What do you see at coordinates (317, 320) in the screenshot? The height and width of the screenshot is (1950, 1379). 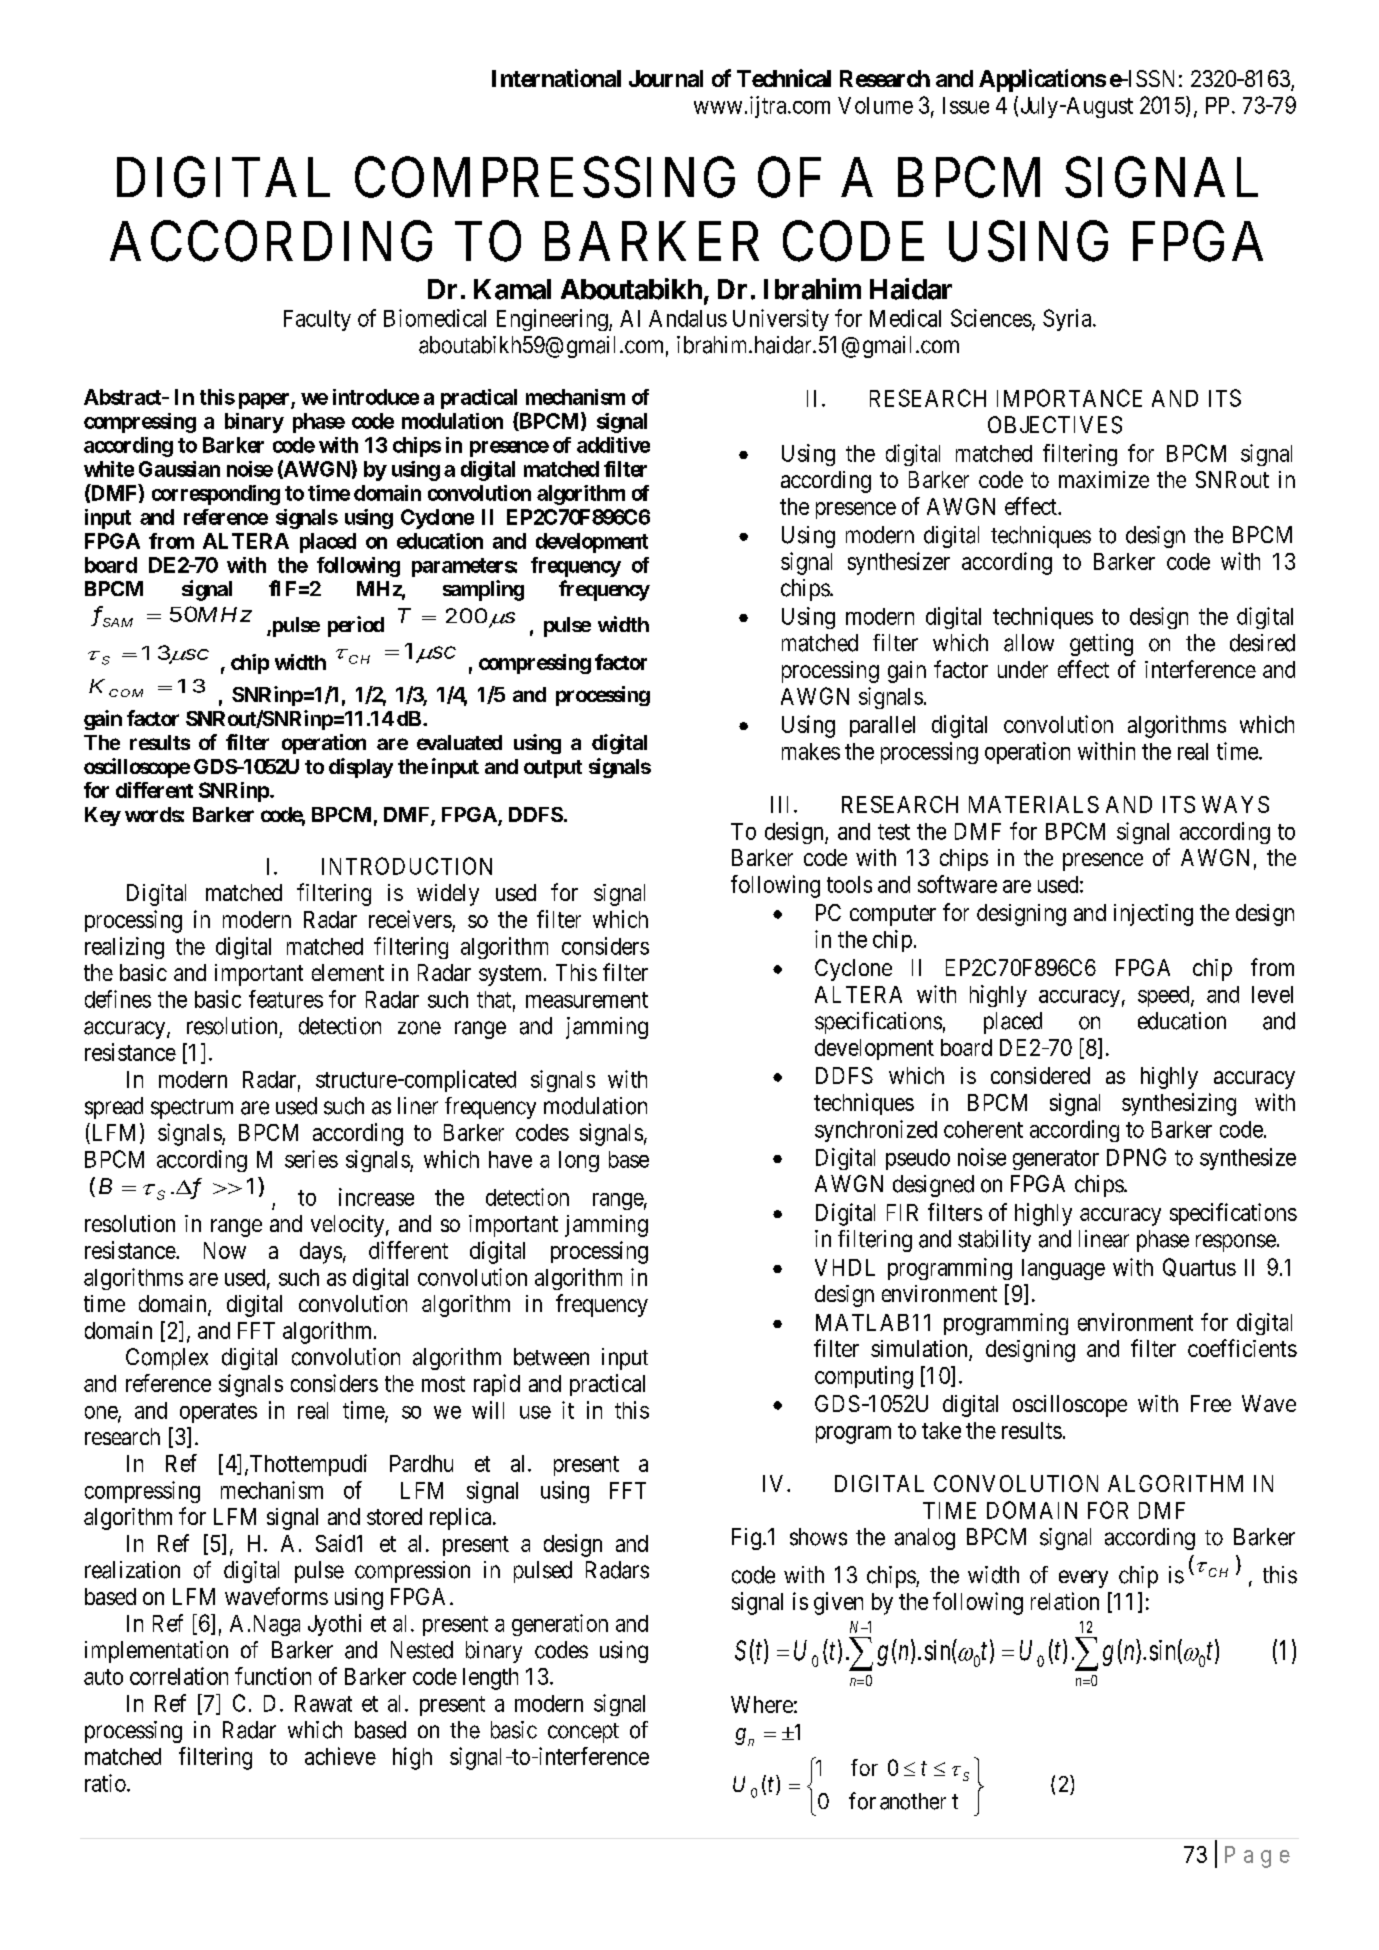 I see `Faculty` at bounding box center [317, 320].
